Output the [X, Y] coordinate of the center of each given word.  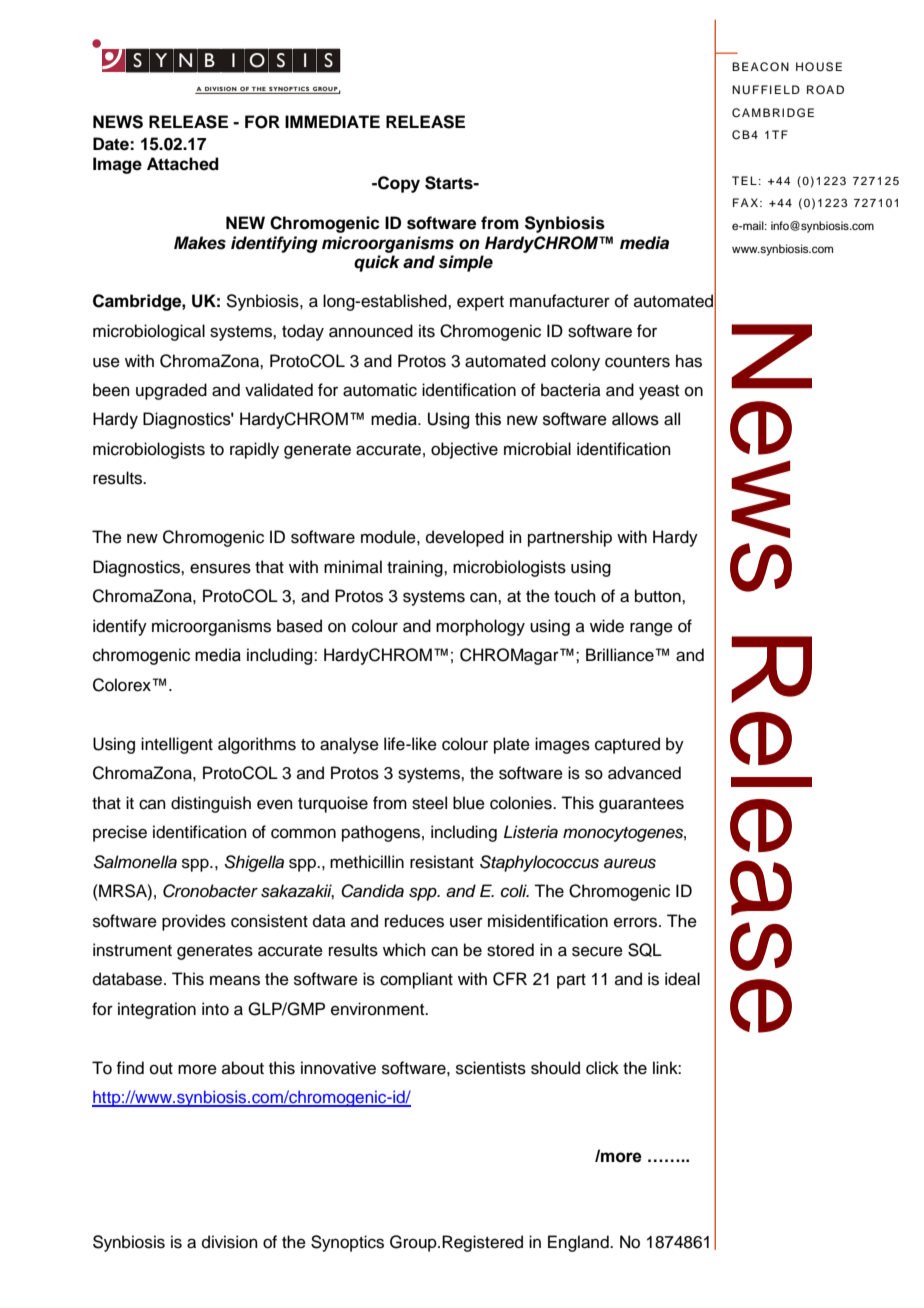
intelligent [177, 745]
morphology [480, 627]
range [651, 629]
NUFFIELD [766, 90]
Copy [398, 184]
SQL [645, 950]
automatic [380, 390]
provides [194, 922]
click [602, 1068]
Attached [183, 164]
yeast [659, 392]
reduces [414, 921]
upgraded [171, 391]
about [243, 1068]
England [579, 1243]
